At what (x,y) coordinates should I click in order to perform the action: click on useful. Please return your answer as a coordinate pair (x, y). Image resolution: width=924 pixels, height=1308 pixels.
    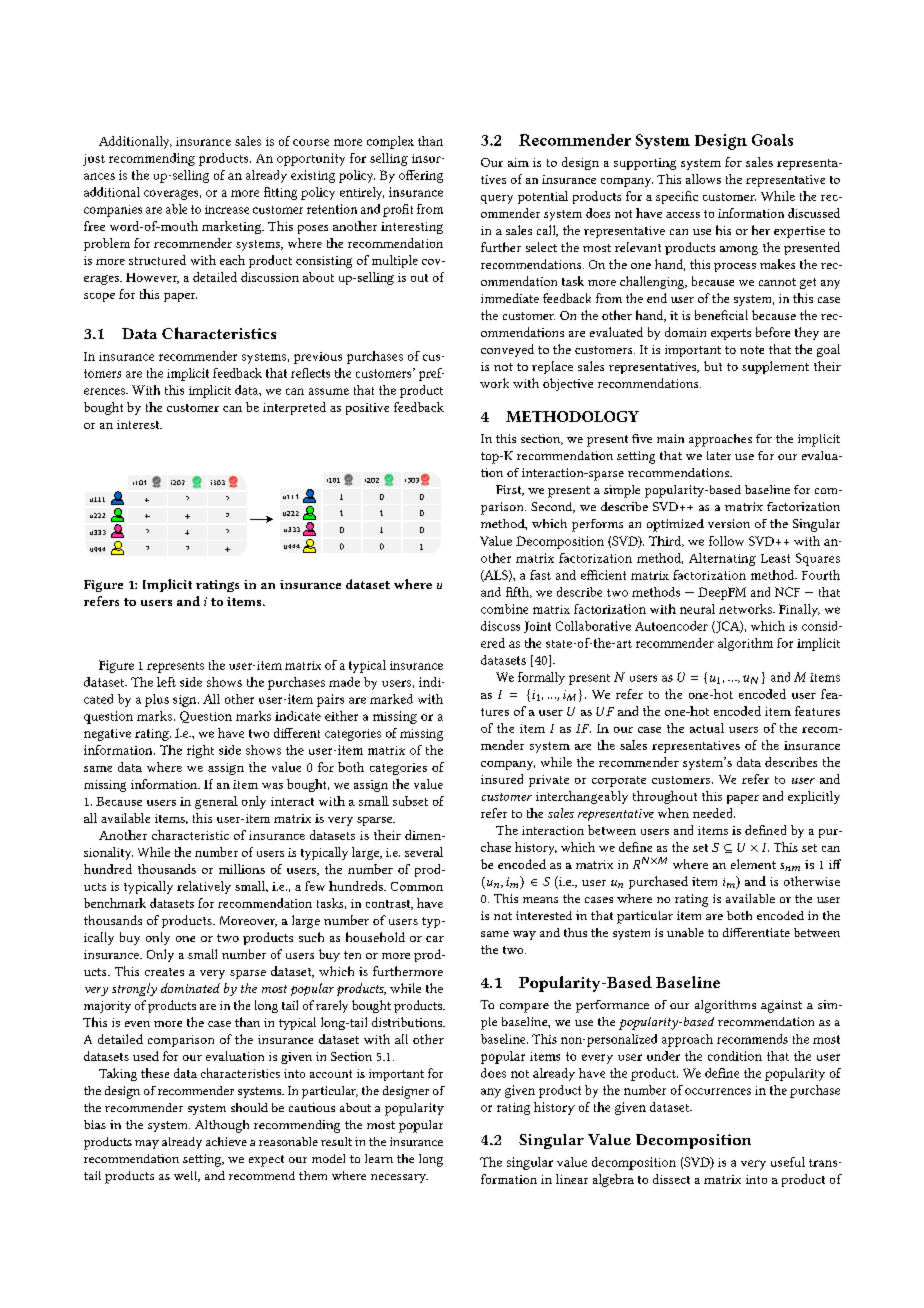
    Looking at the image, I should click on (788, 1162).
